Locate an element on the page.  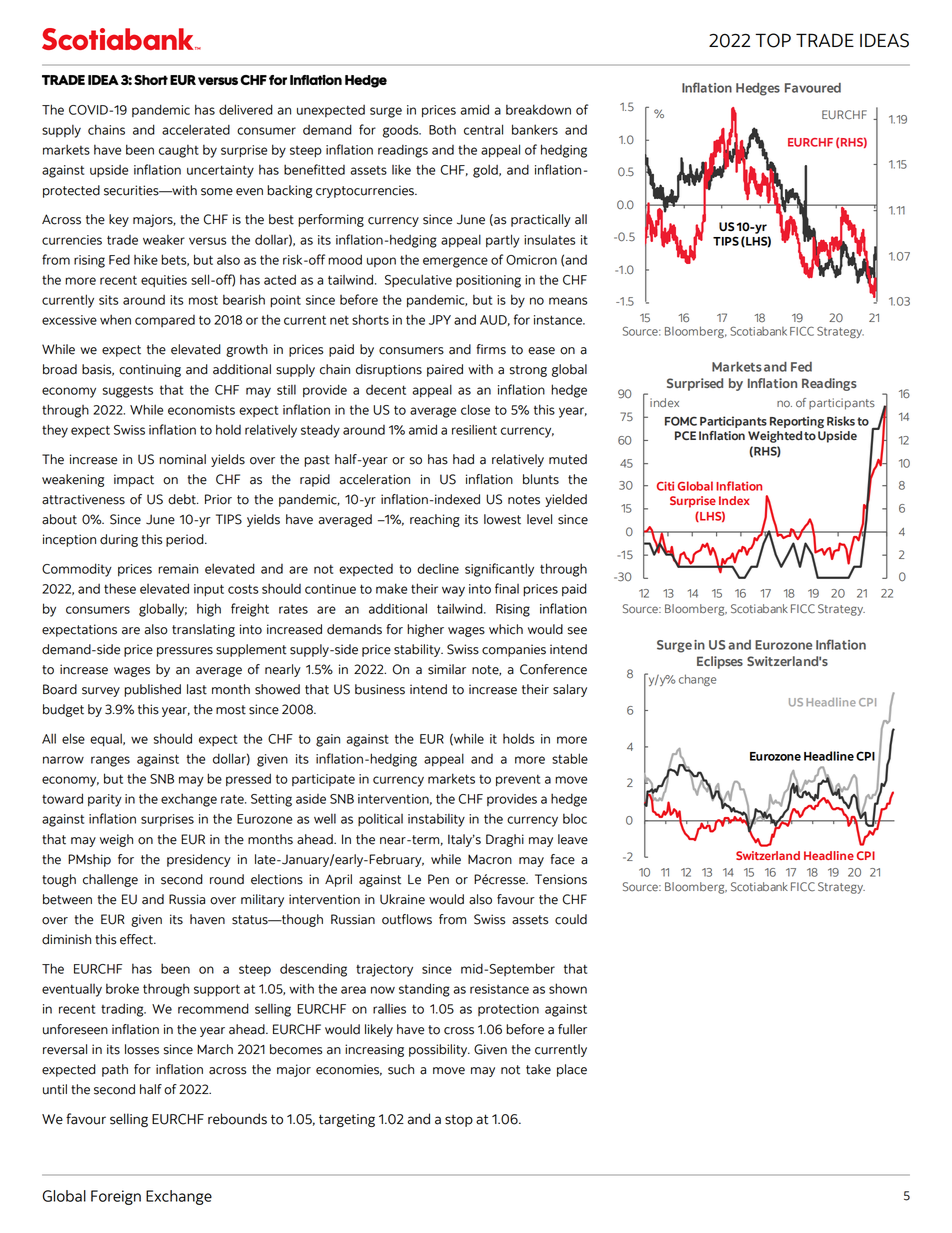
similar is located at coordinates (447, 669).
